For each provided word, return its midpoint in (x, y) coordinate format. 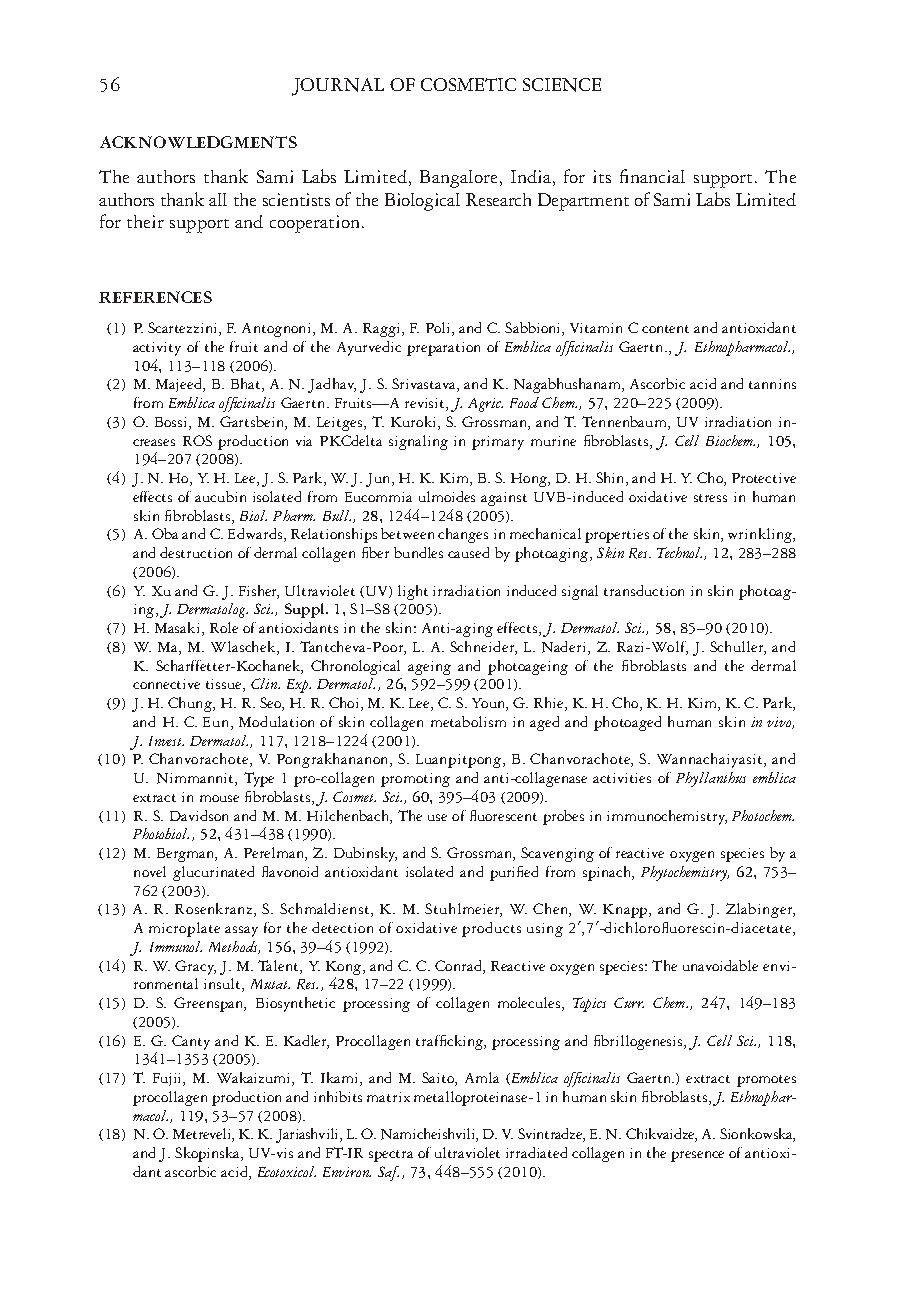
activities (622, 778)
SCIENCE (562, 85)
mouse (219, 798)
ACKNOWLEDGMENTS (198, 142)
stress (710, 498)
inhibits (338, 1096)
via (304, 441)
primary (498, 443)
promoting (415, 780)
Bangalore (458, 179)
